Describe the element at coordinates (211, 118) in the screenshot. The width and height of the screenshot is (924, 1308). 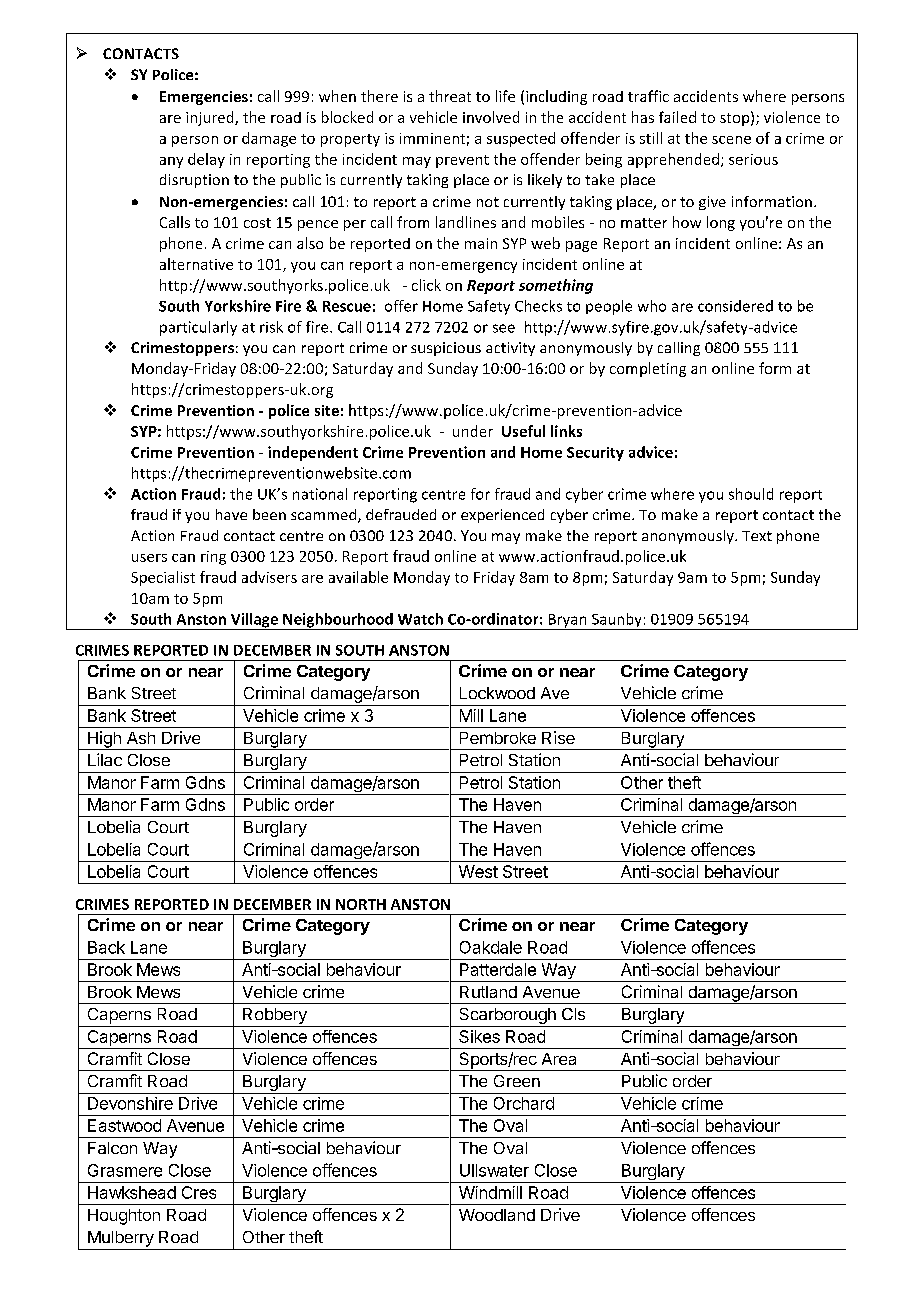
I see `injured` at that location.
